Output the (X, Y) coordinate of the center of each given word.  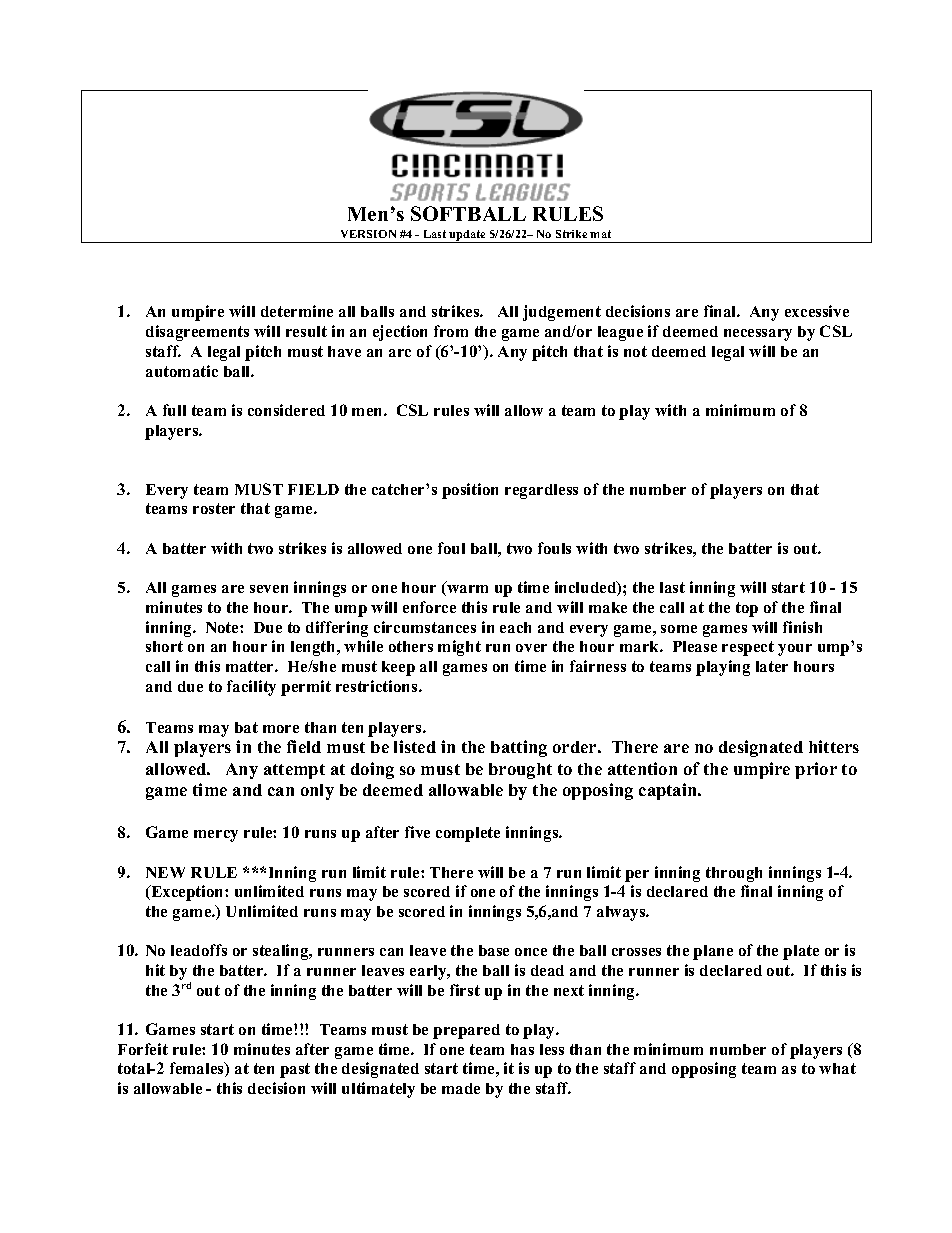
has (522, 1049)
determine (297, 311)
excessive (817, 311)
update (468, 236)
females (198, 1069)
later (772, 666)
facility (251, 688)
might (459, 648)
